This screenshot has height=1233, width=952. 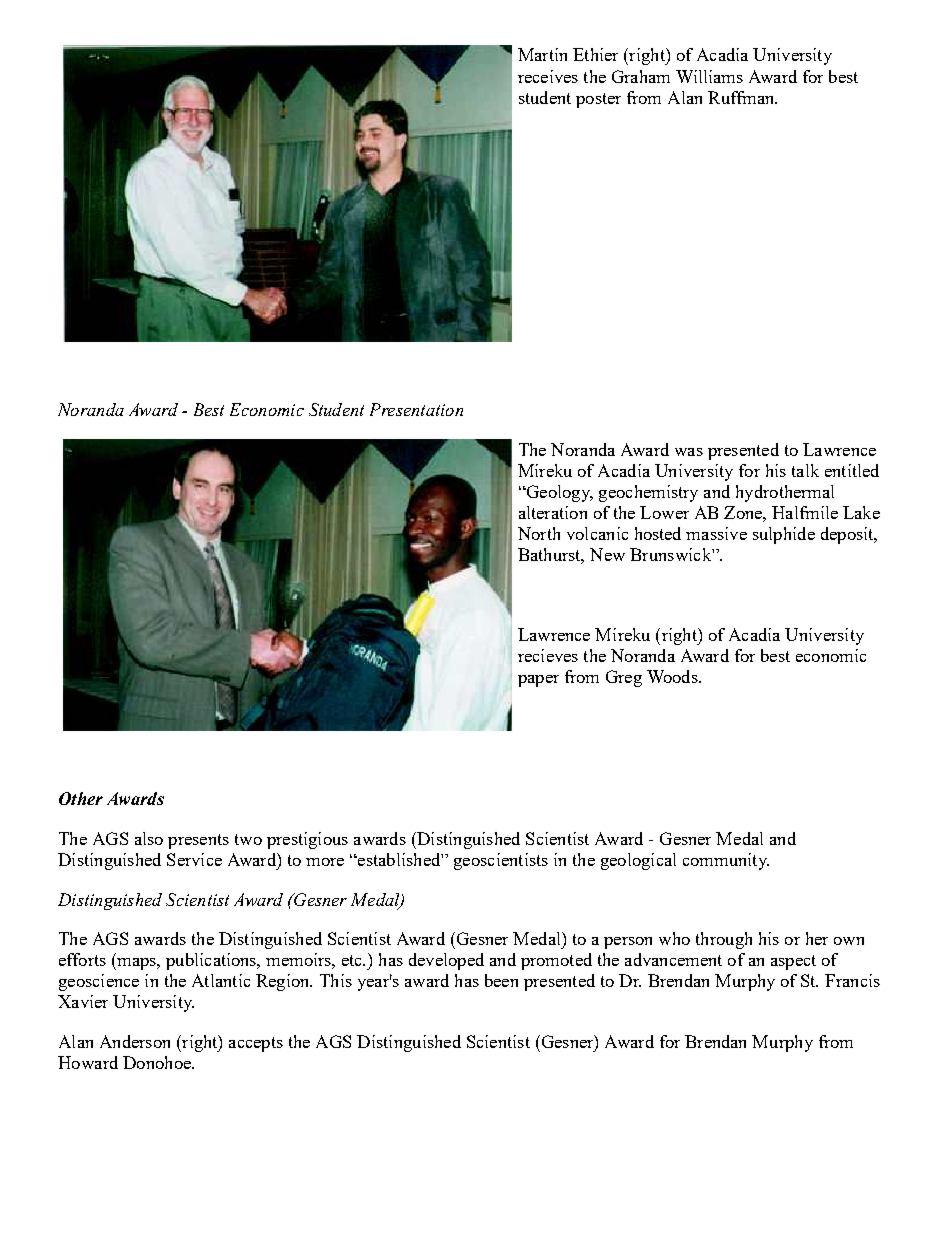 What do you see at coordinates (548, 76) in the screenshot?
I see `receives` at bounding box center [548, 76].
